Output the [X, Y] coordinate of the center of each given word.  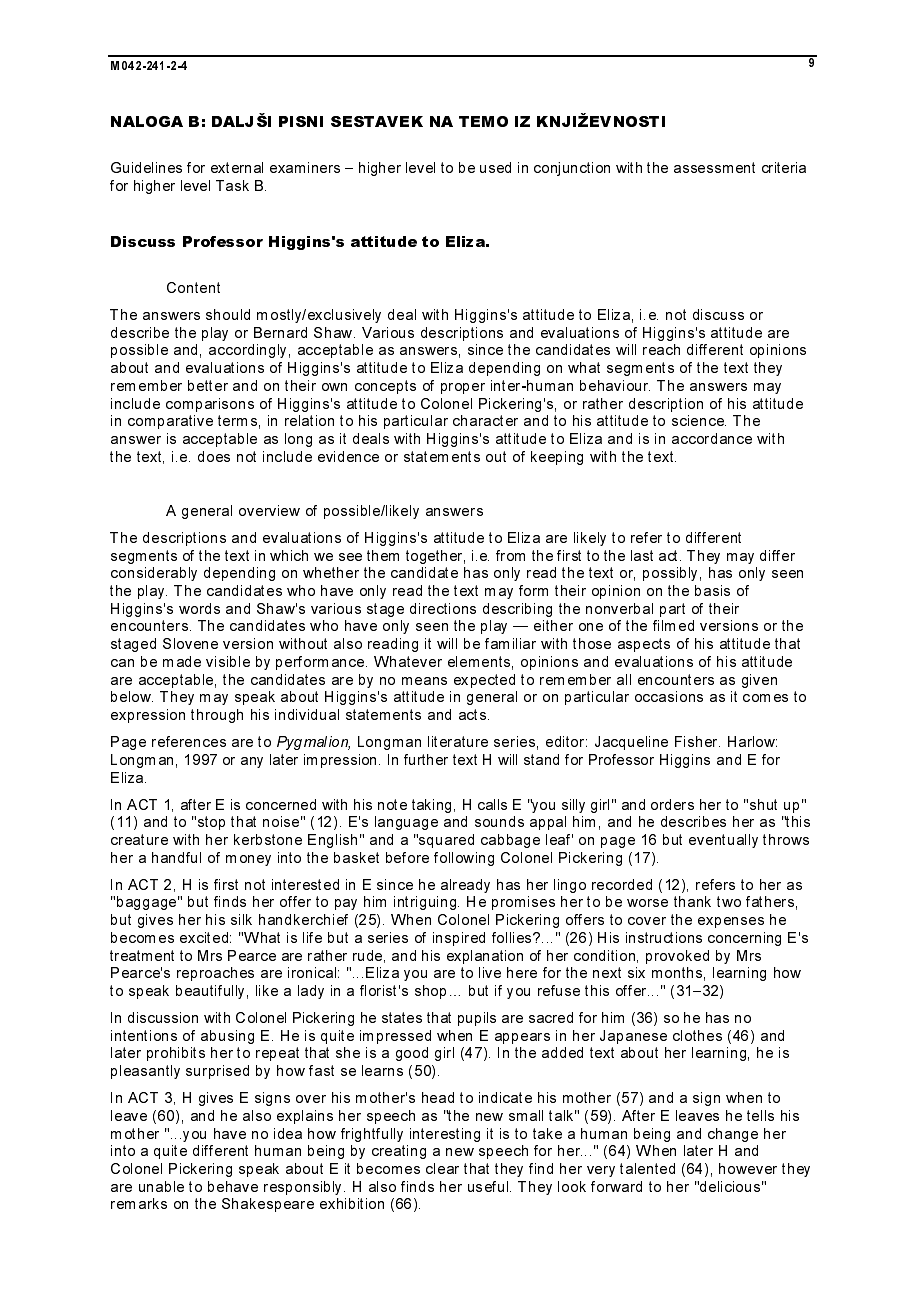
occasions [669, 696]
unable [161, 1186]
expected [484, 681]
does [214, 456]
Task [232, 185]
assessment [714, 167]
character [485, 420]
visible [228, 661]
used [495, 167]
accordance [712, 438]
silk [241, 919]
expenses [731, 922]
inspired [459, 939]
